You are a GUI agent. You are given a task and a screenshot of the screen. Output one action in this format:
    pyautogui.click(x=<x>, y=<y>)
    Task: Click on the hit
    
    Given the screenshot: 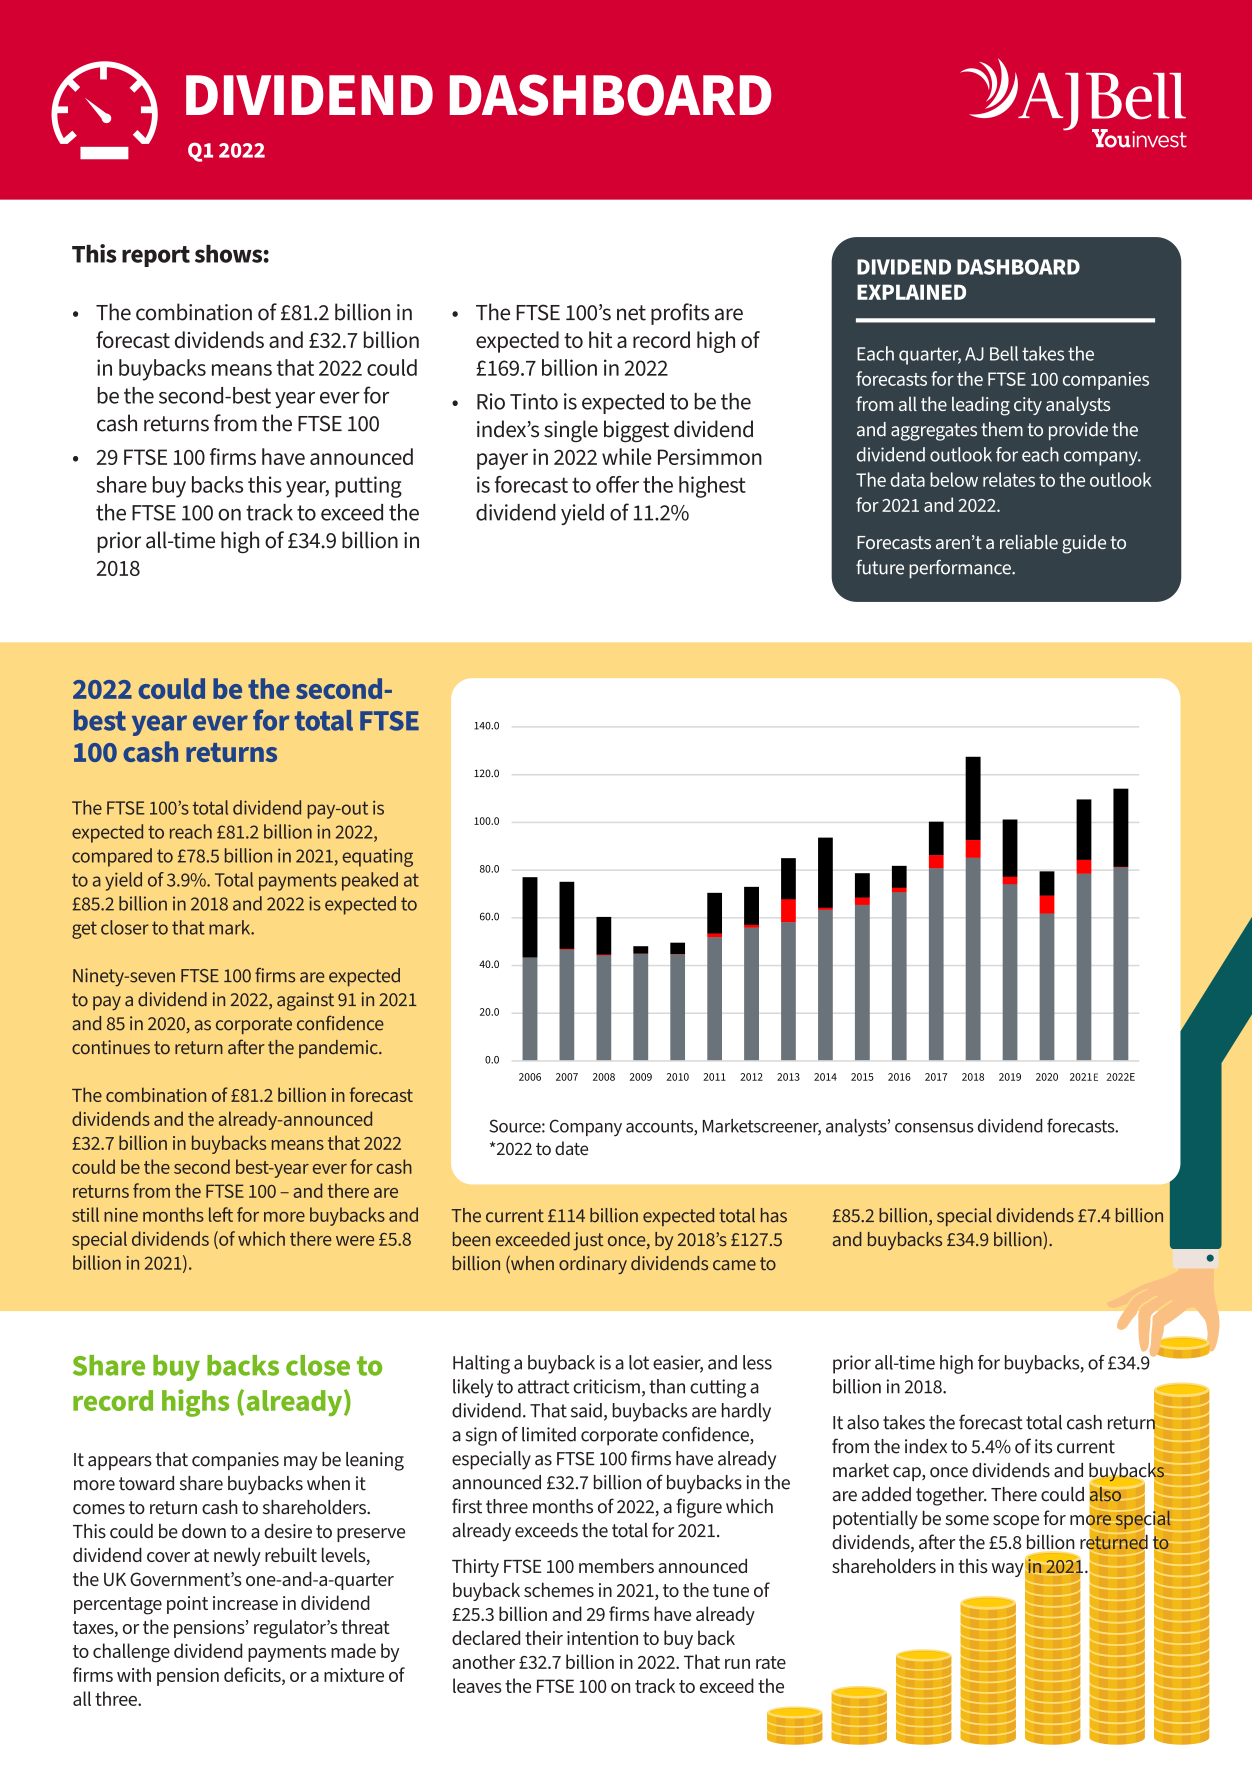 What is the action you would take?
    pyautogui.click(x=600, y=339)
